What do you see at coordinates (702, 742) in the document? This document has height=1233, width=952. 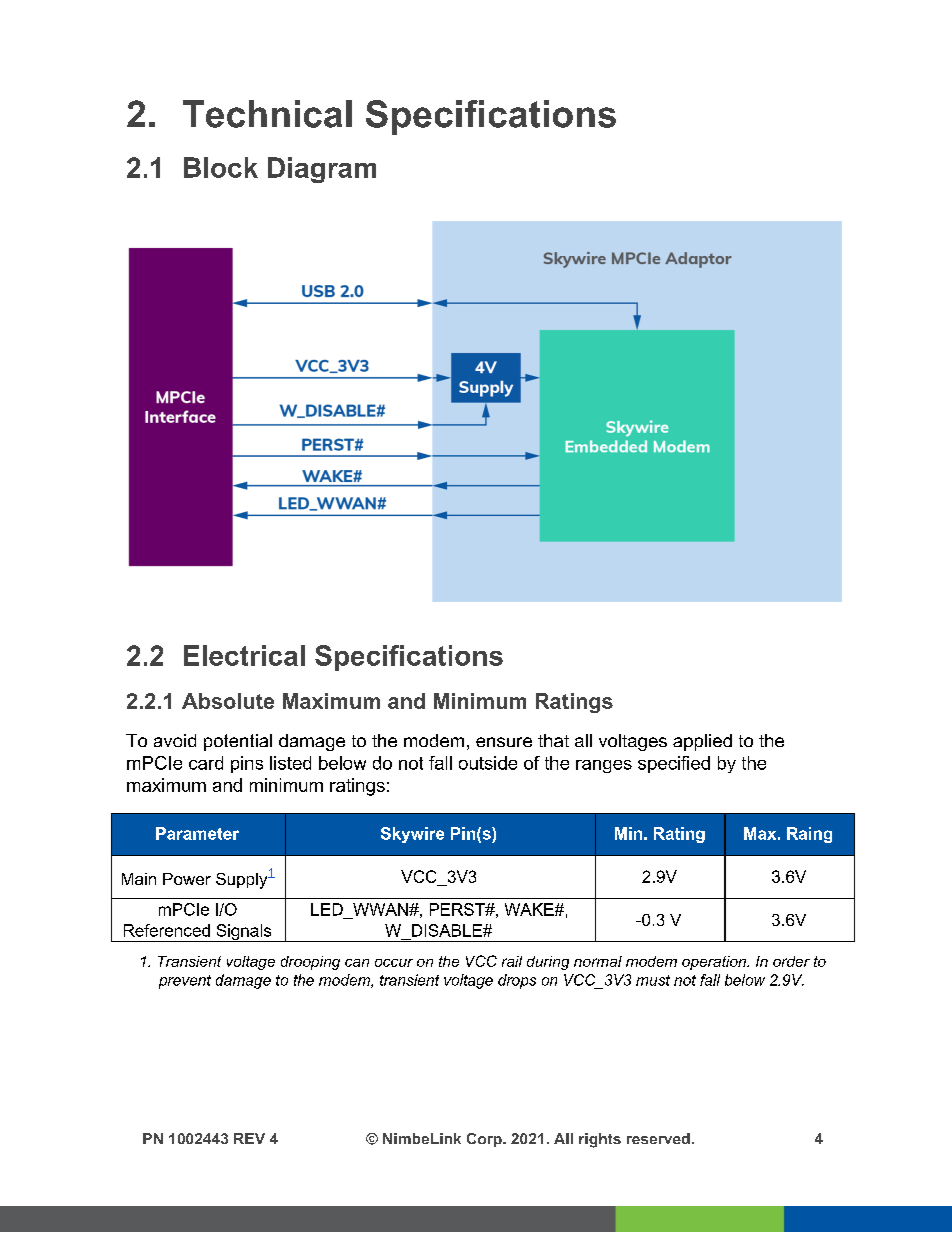 I see `applied` at bounding box center [702, 742].
